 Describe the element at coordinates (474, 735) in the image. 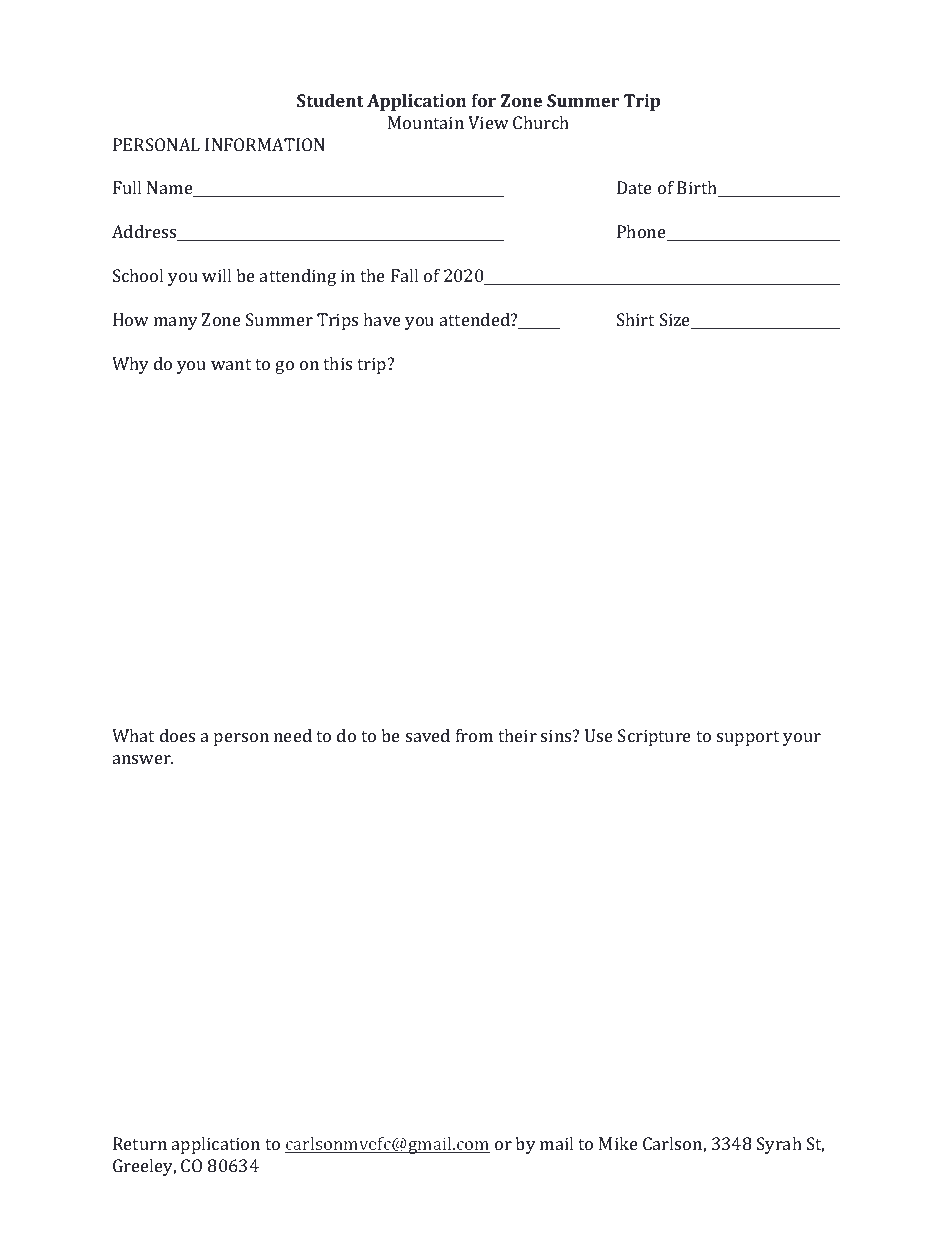

I see `from` at that location.
